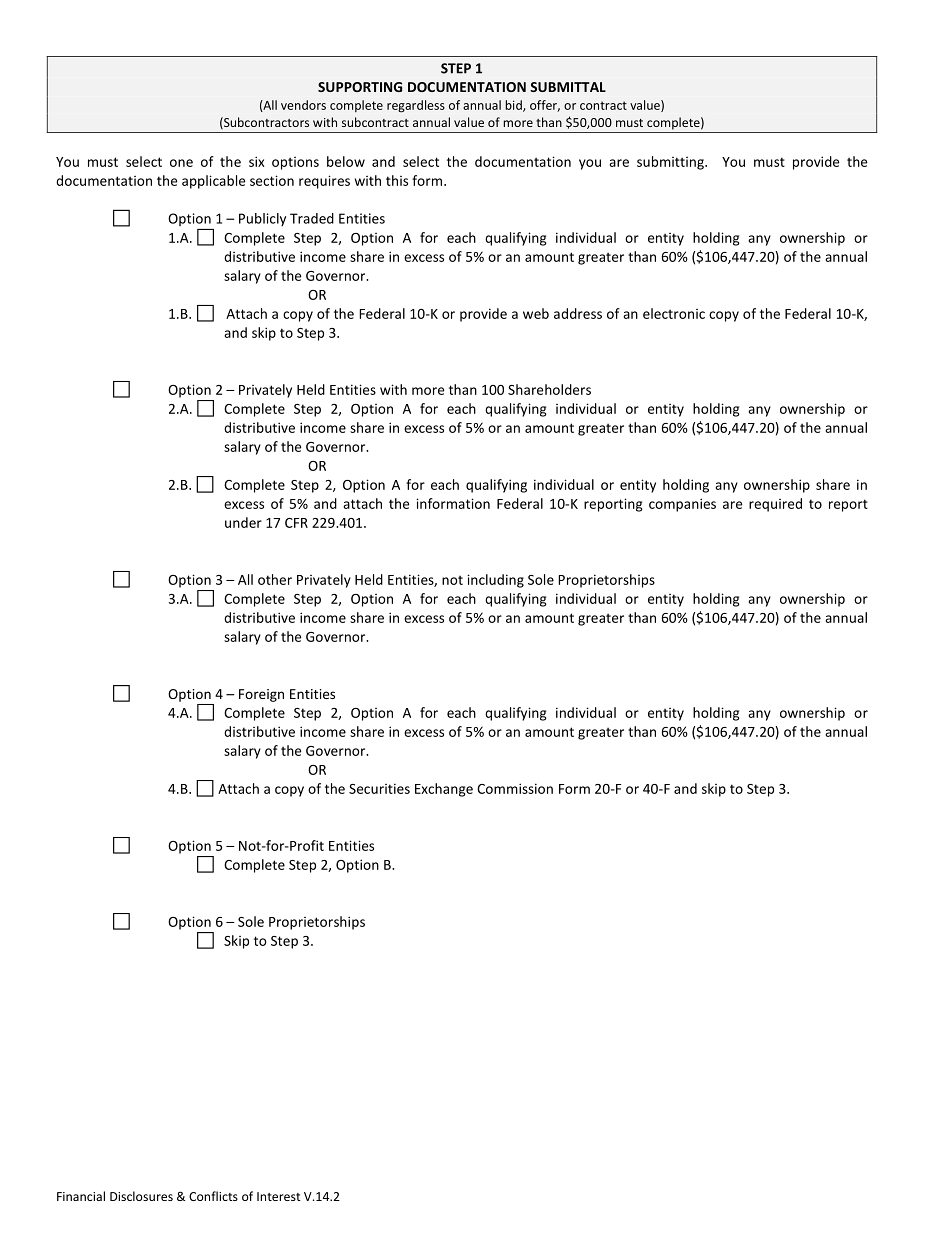  Describe the element at coordinates (682, 505) in the image. I see `companies` at that location.
